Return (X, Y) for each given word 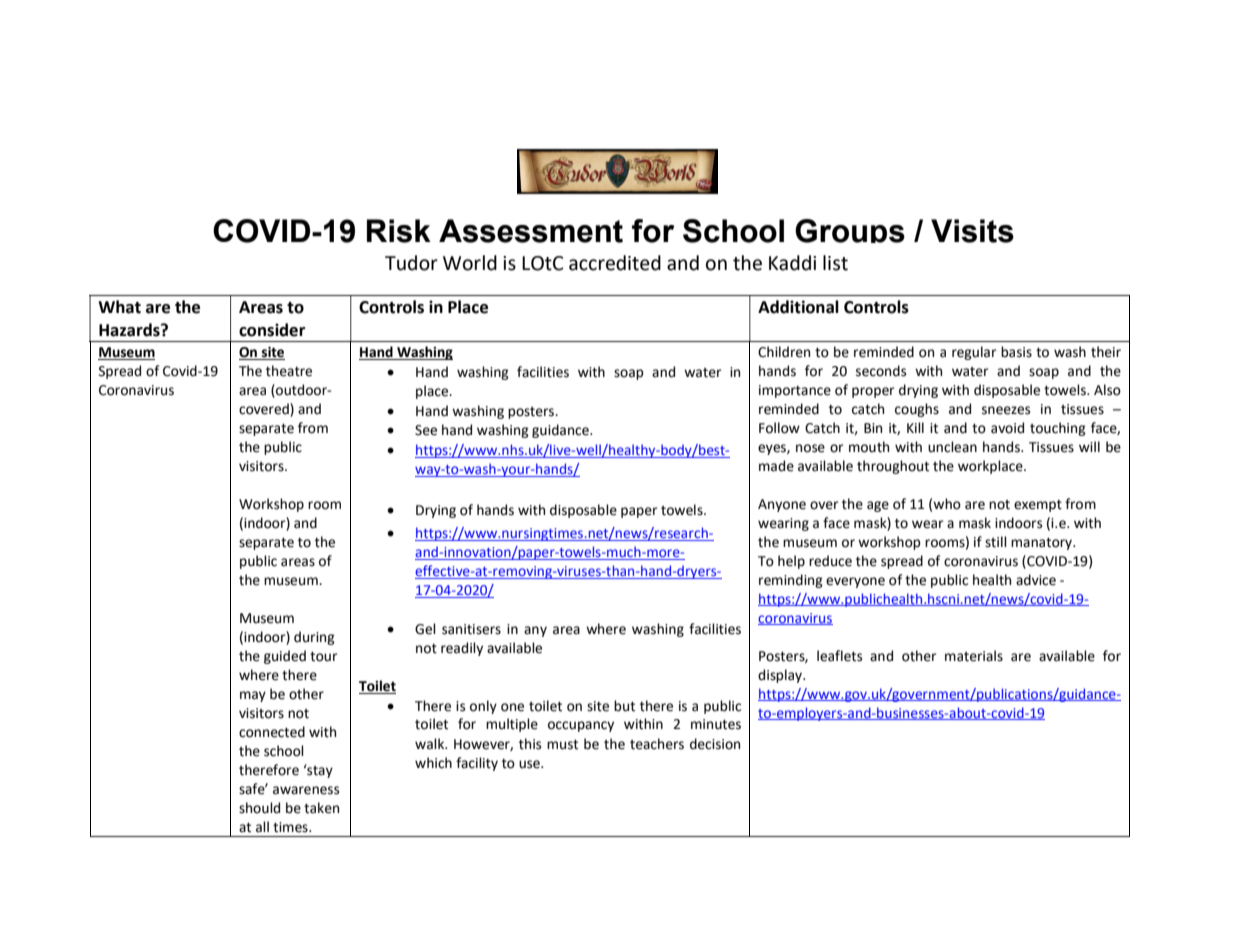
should (259, 808)
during (314, 638)
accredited (615, 263)
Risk (399, 231)
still (996, 542)
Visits (972, 231)
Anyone (782, 505)
